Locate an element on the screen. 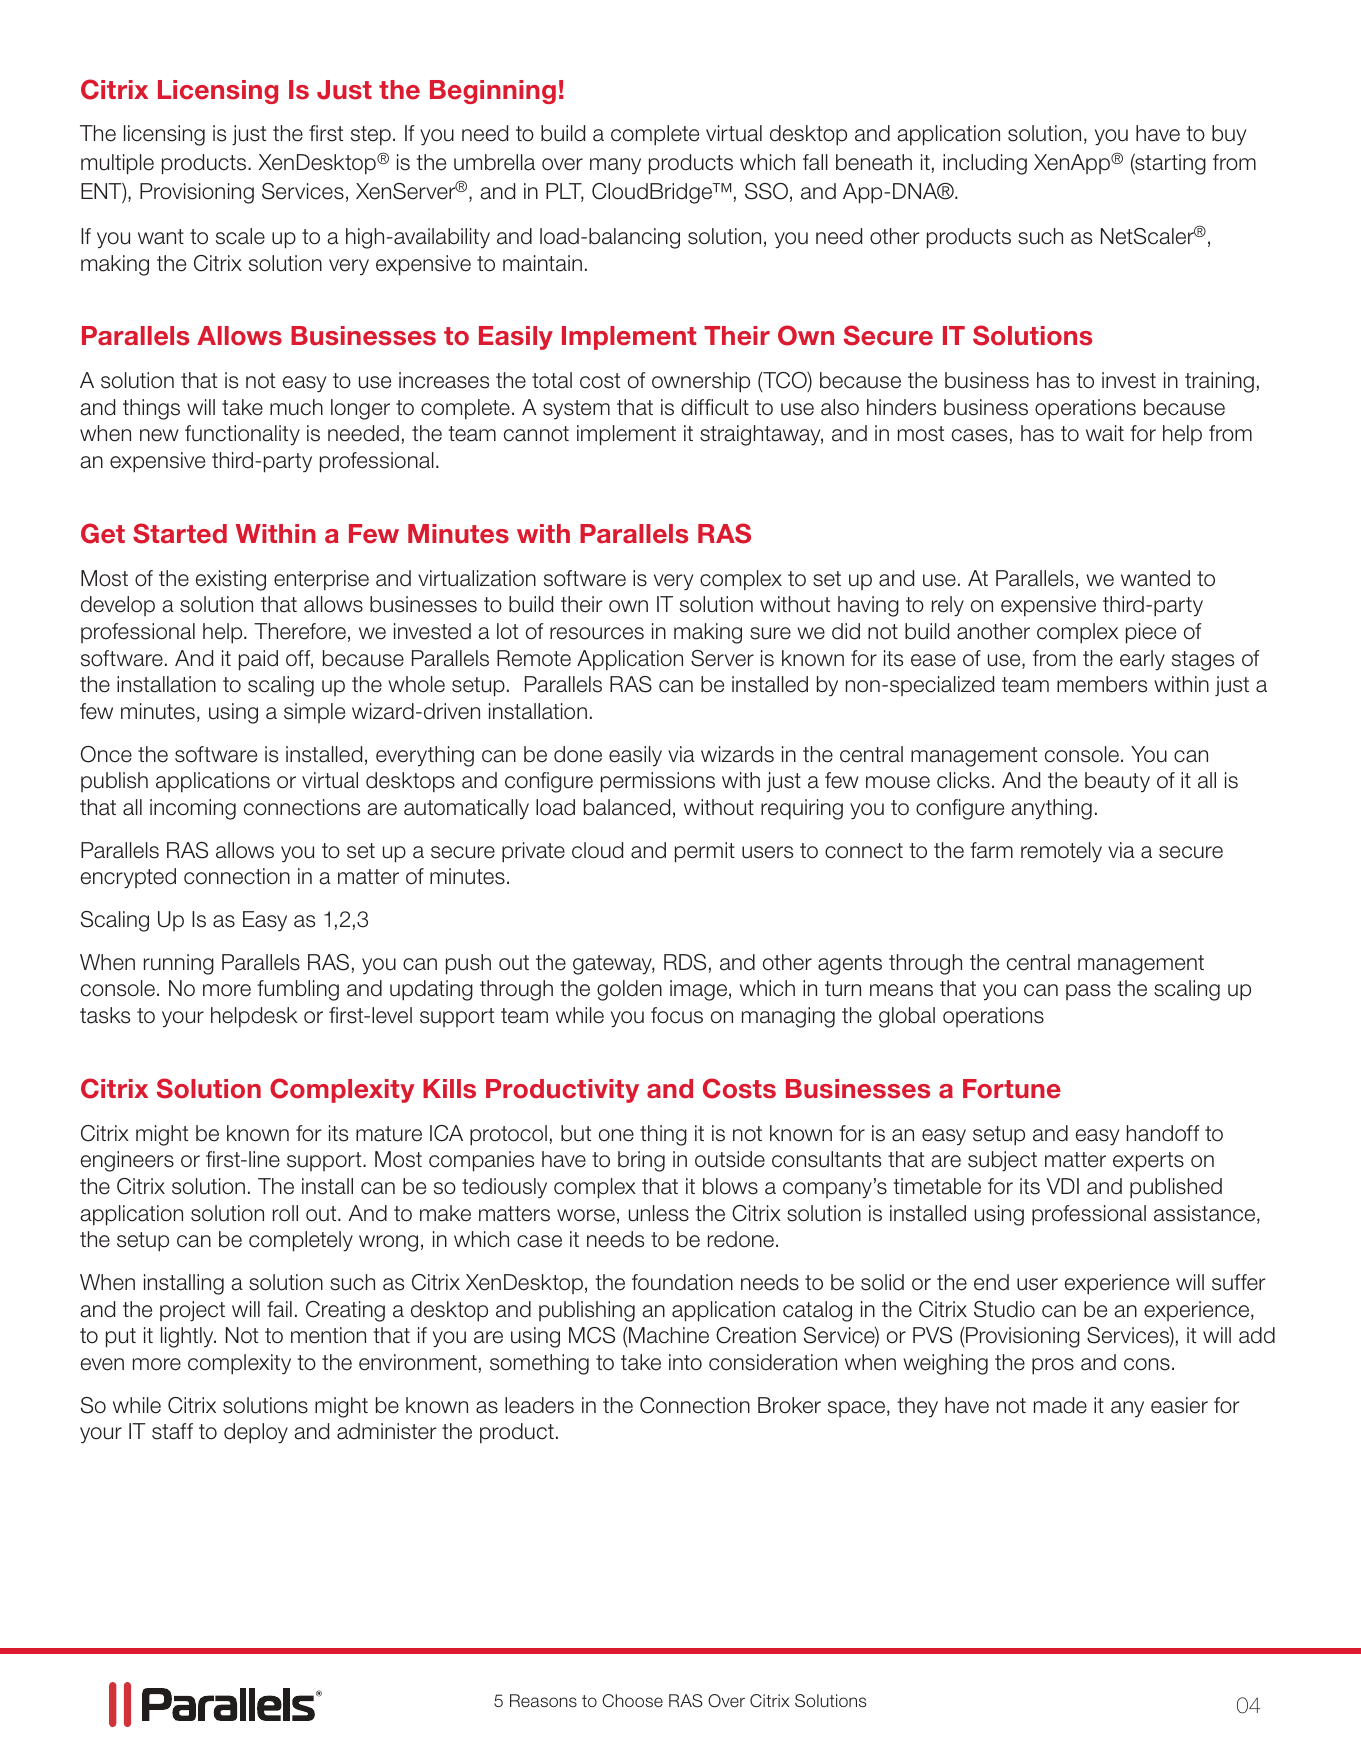 Image resolution: width=1361 pixels, height=1761 pixels. pass is located at coordinates (1088, 992).
